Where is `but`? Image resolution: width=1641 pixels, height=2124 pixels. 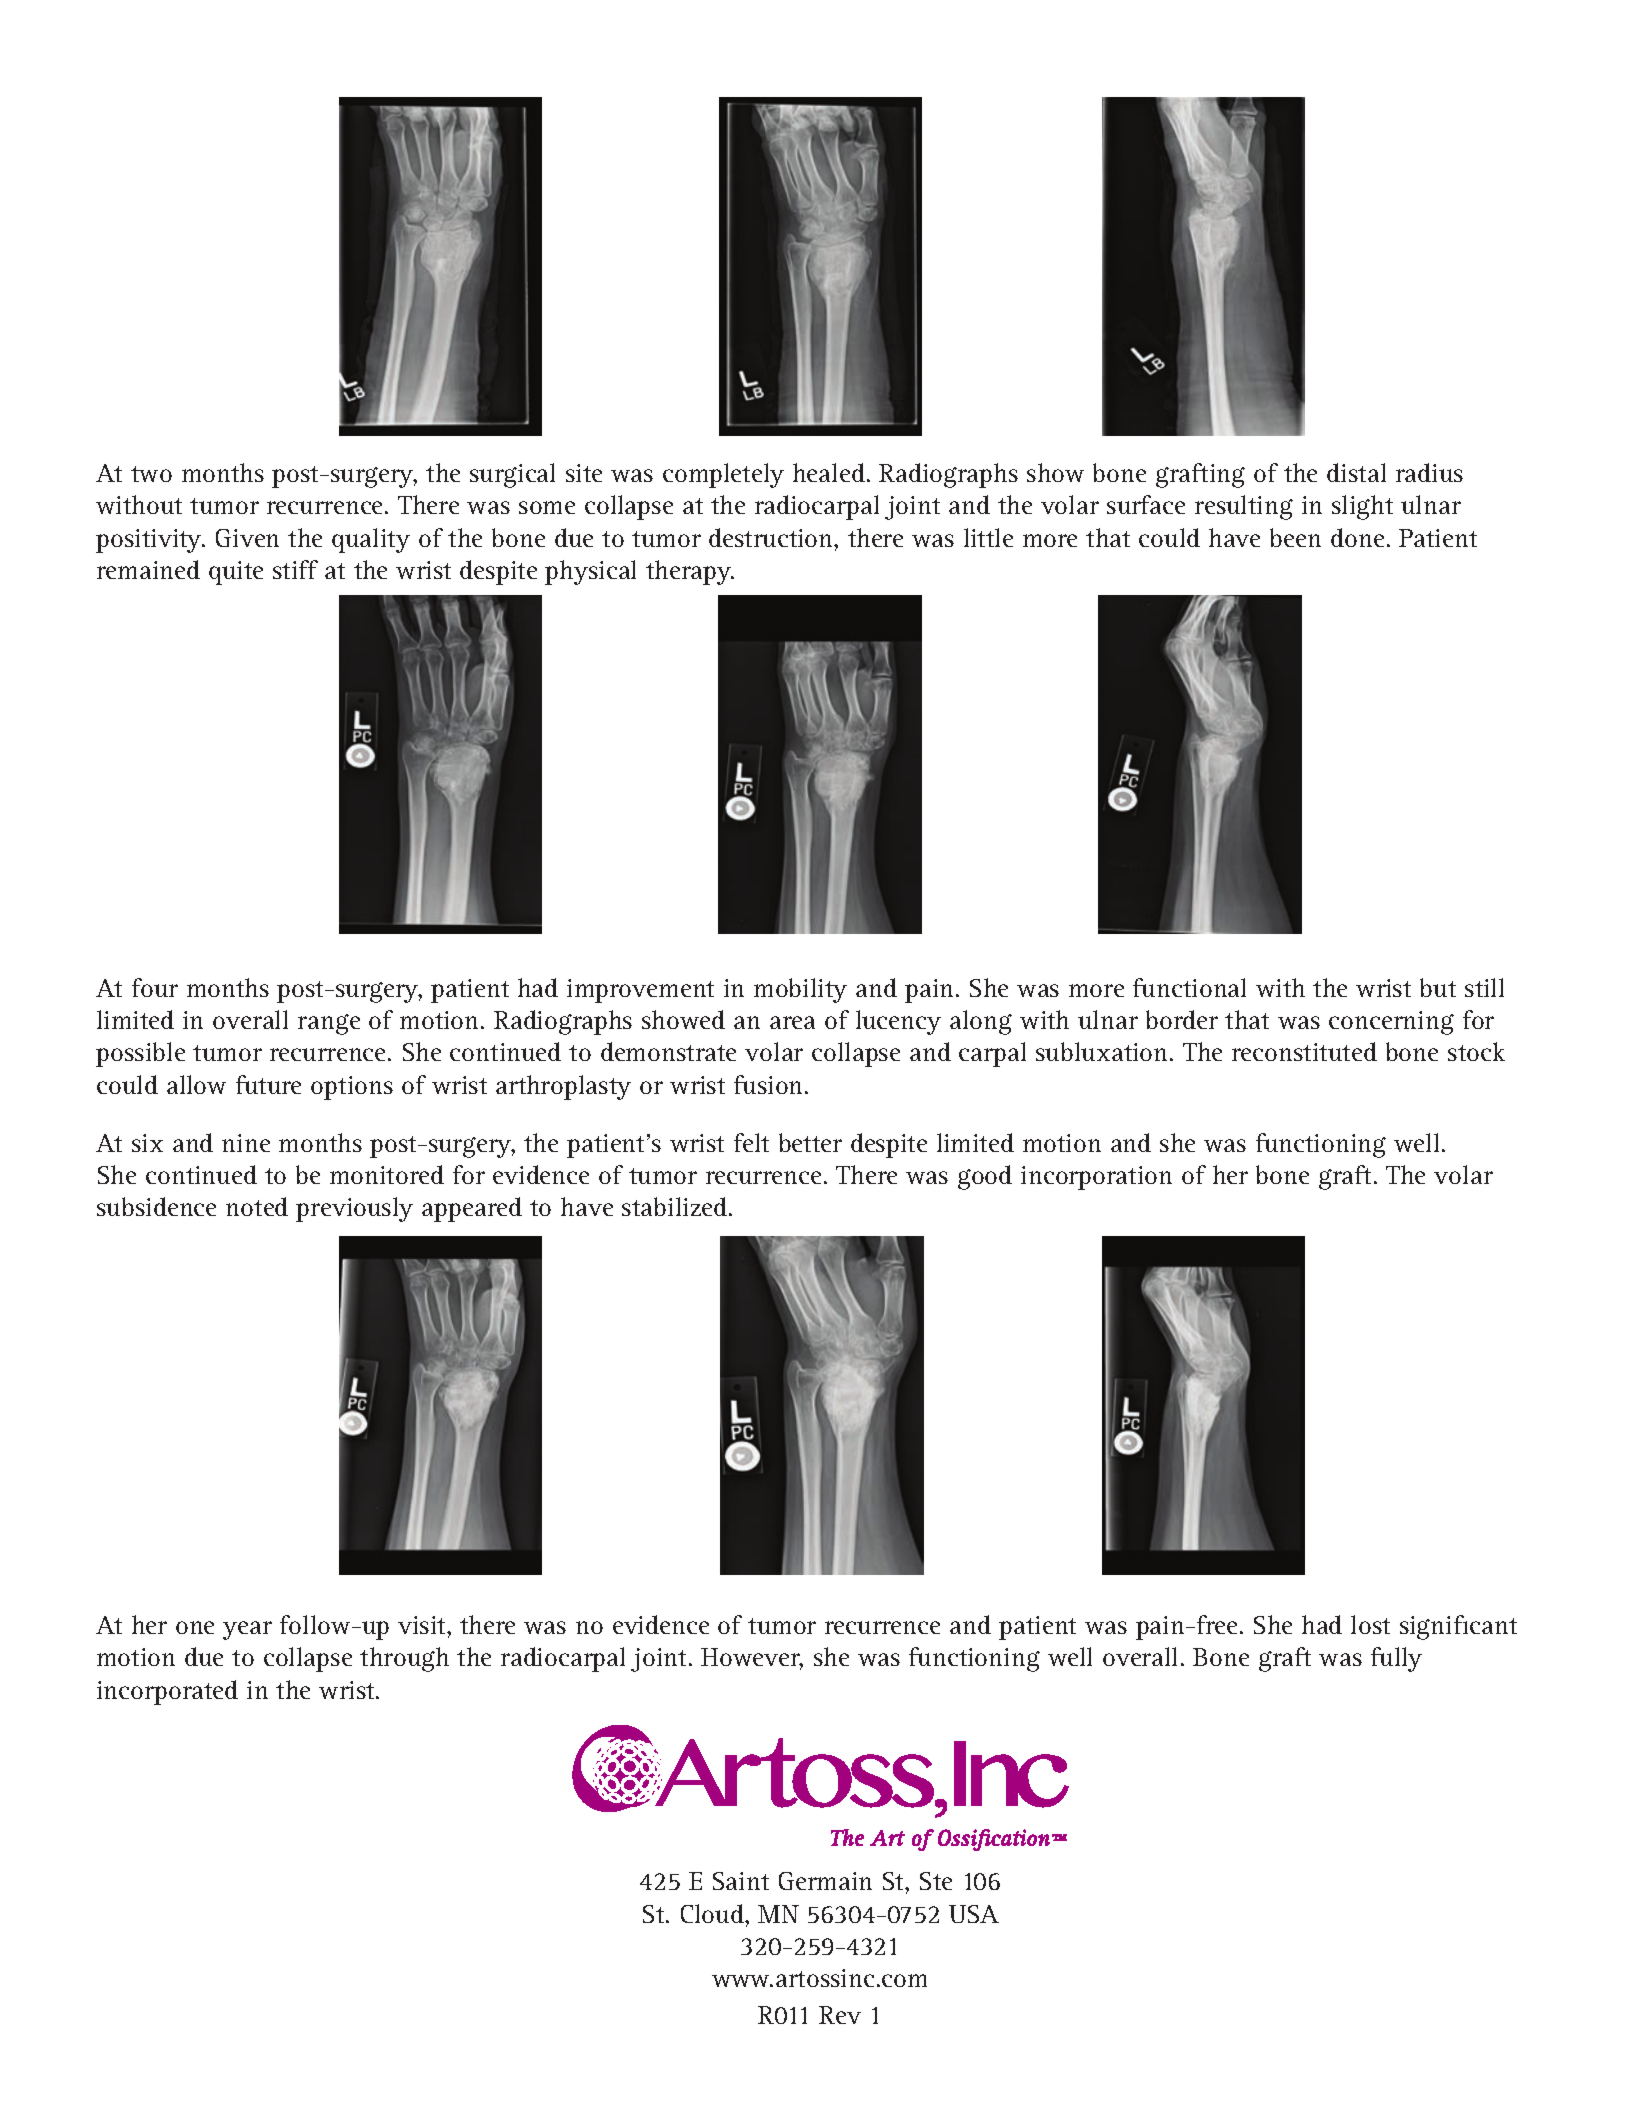 but is located at coordinates (1438, 987).
